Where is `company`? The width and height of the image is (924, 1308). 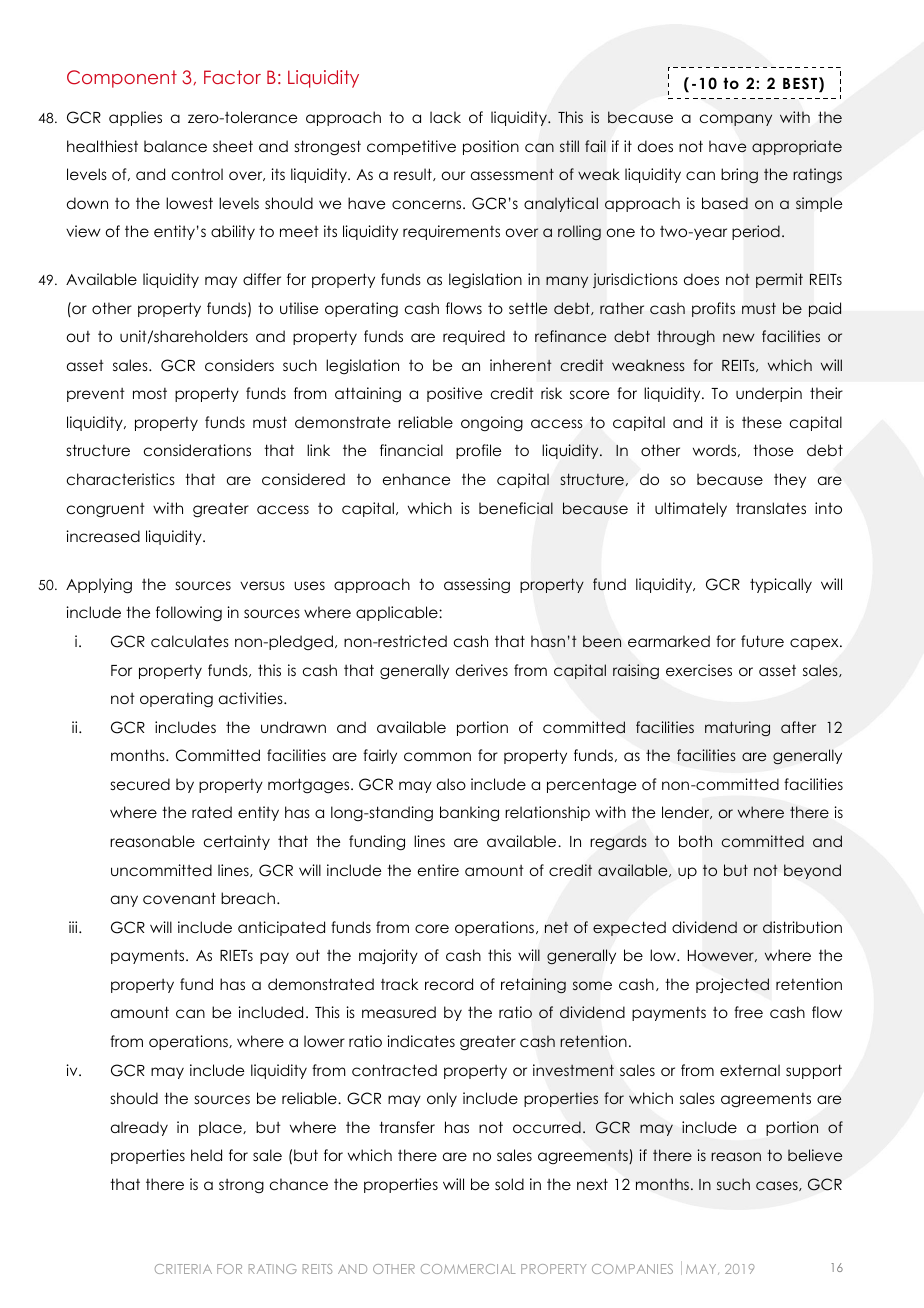
company is located at coordinates (736, 120).
